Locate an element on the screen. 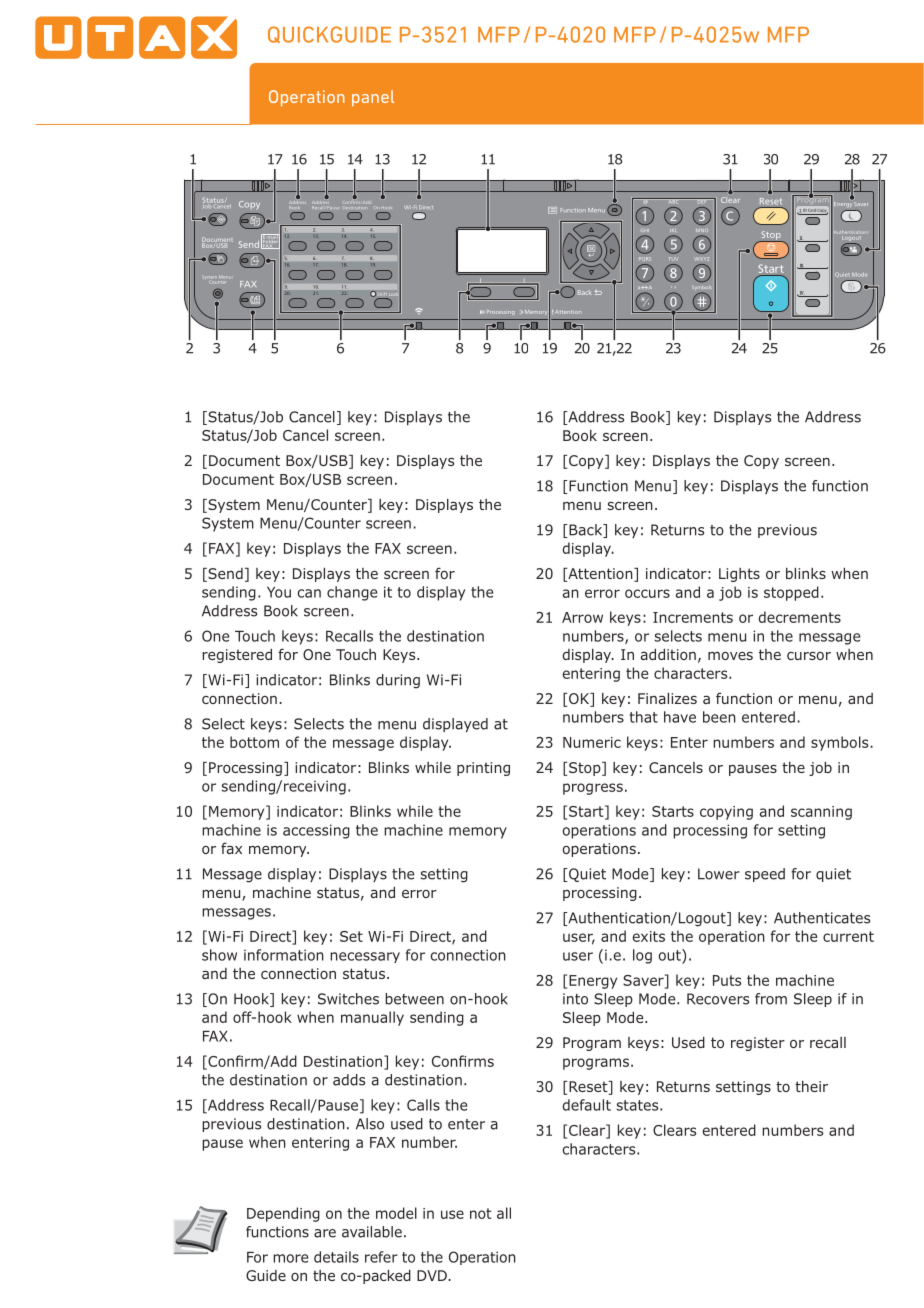 This screenshot has width=924, height=1308. not is located at coordinates (481, 1213).
